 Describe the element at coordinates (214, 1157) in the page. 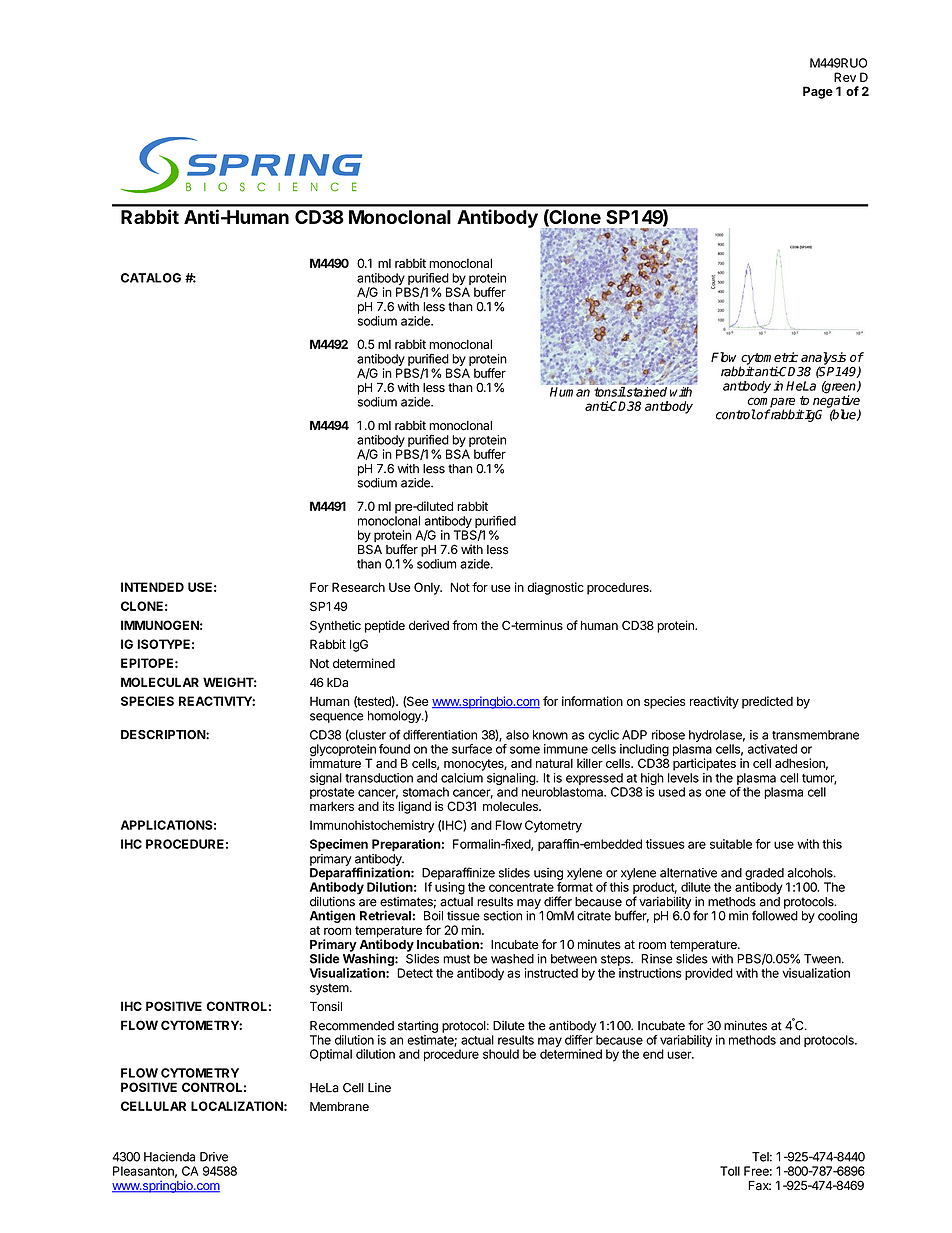

I see `Drive` at that location.
